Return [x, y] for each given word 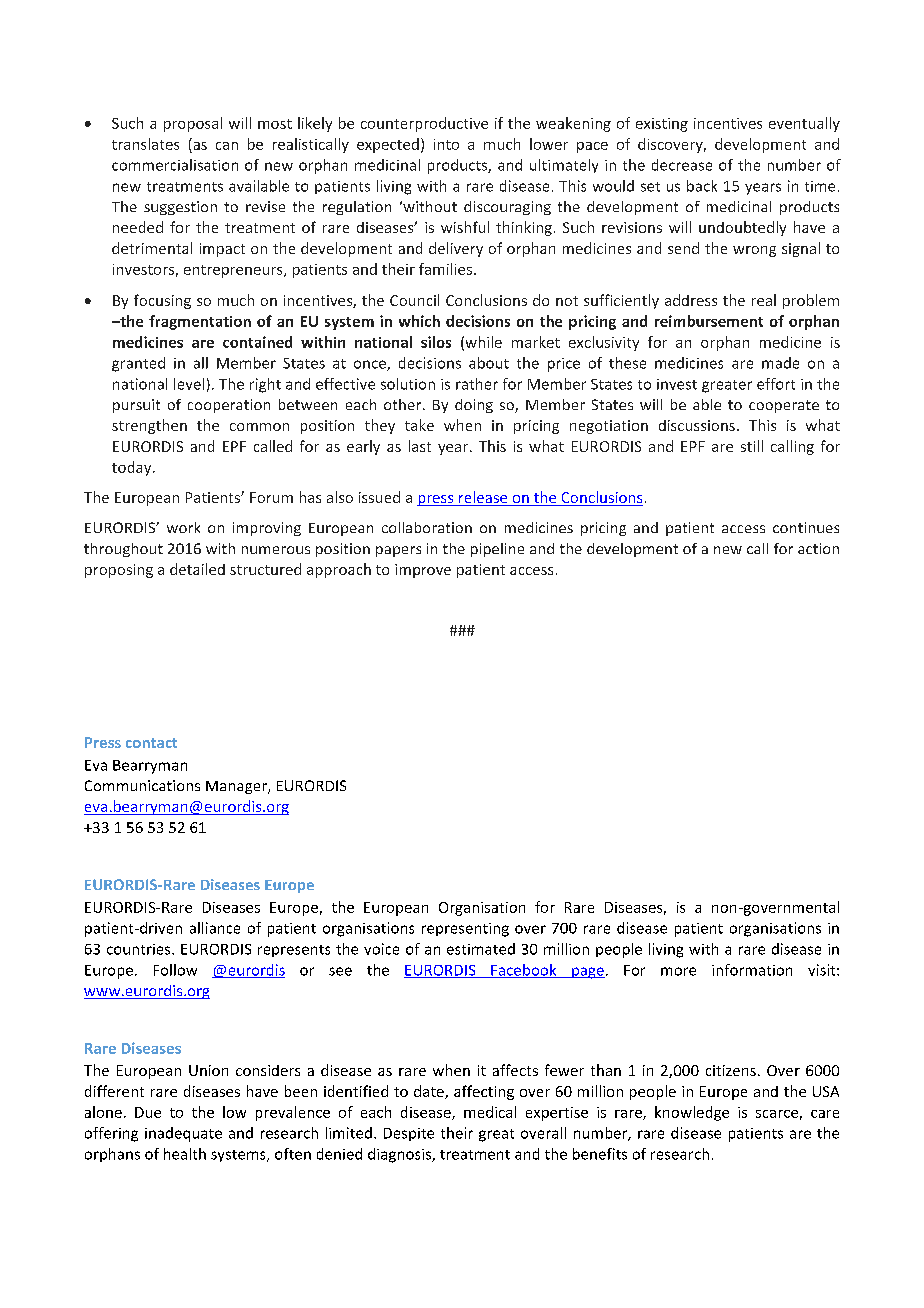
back [702, 186]
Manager [237, 787]
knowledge [692, 1113]
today [133, 468]
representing [465, 930]
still [752, 446]
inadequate [183, 1134]
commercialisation [175, 165]
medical [490, 1112]
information [752, 970]
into [446, 144]
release [483, 498]
